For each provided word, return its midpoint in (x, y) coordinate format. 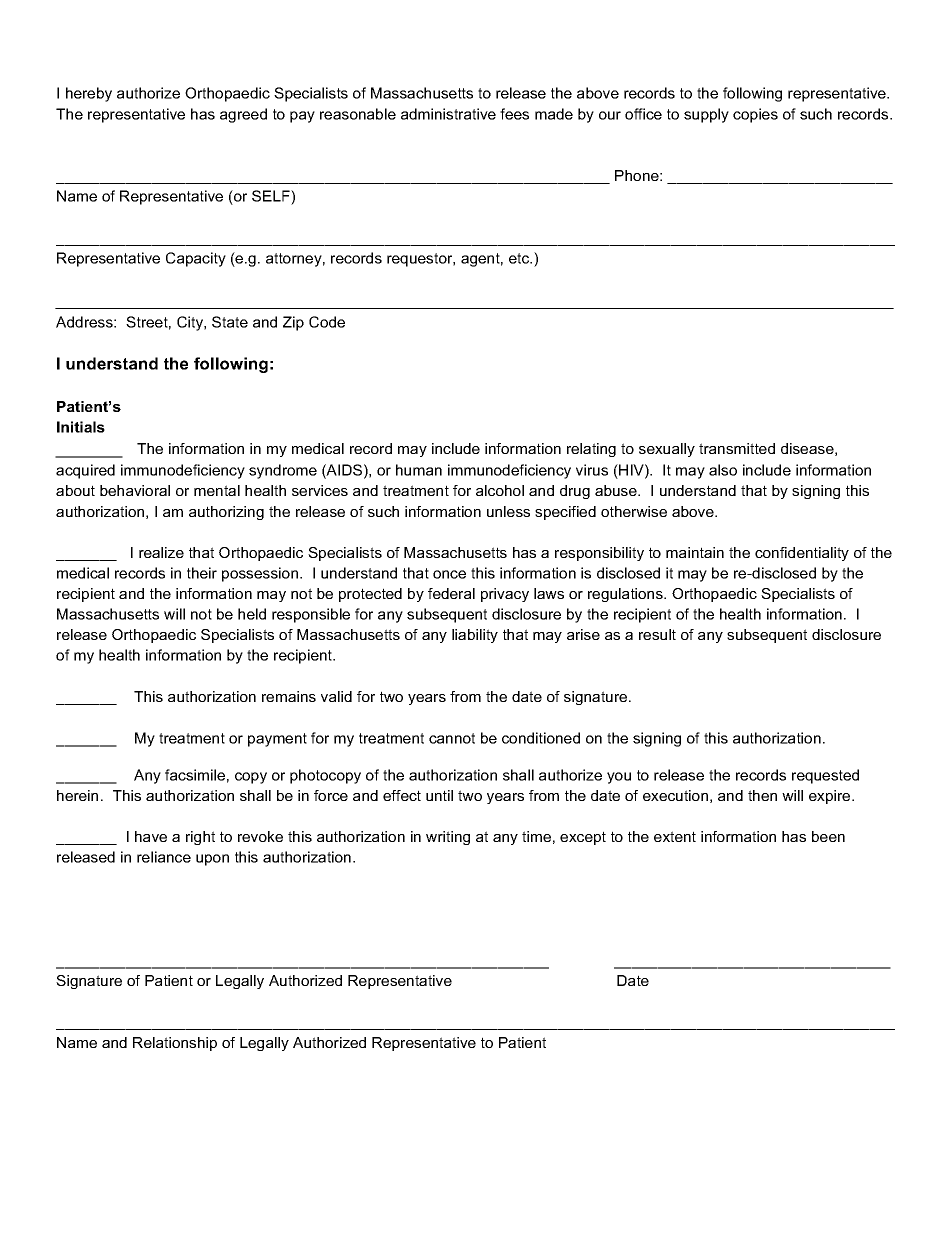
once (449, 574)
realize (161, 552)
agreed (243, 115)
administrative (448, 114)
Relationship (175, 1044)
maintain (695, 552)
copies (755, 115)
